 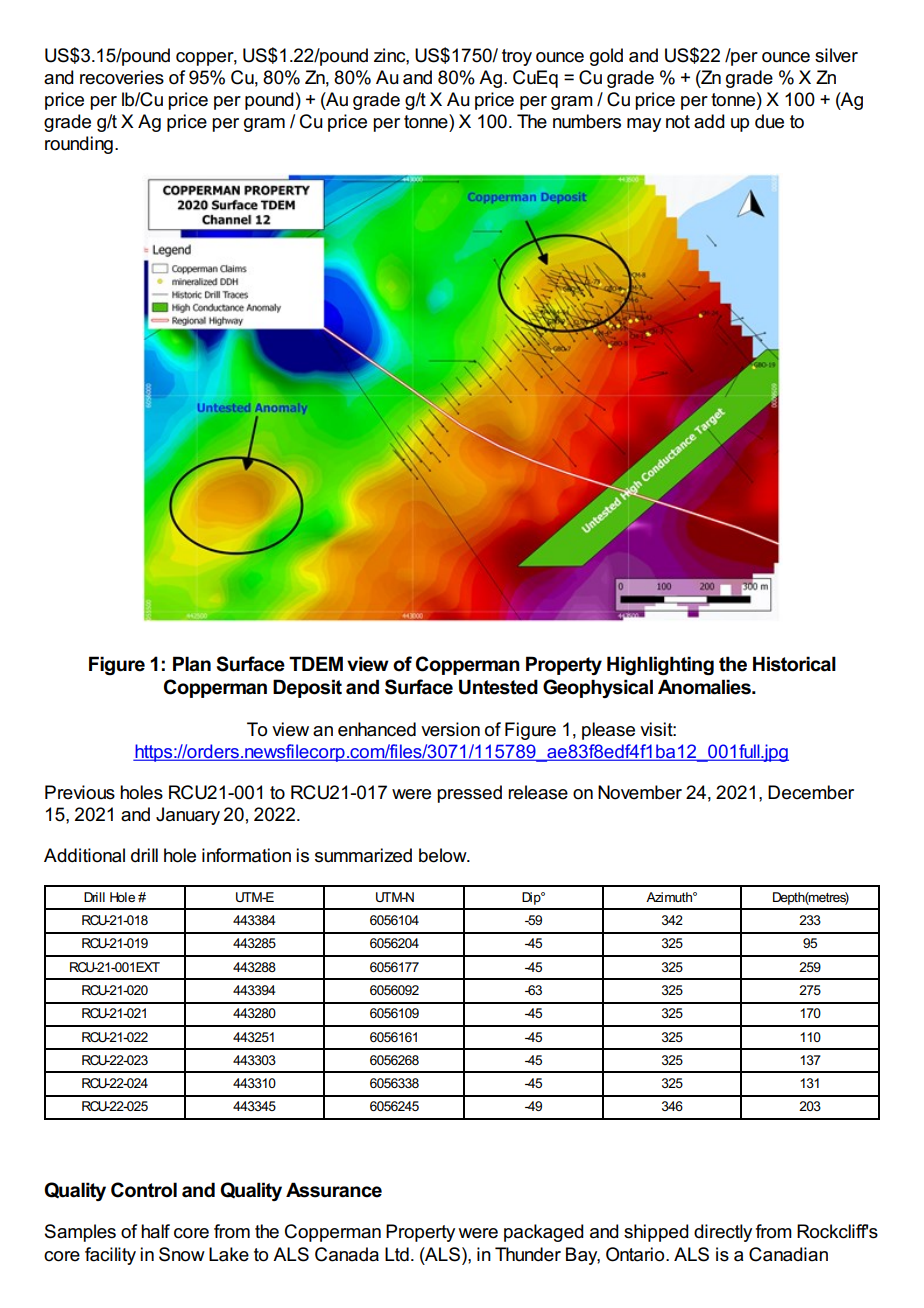 What do you see at coordinates (811, 792) in the screenshot?
I see `December` at bounding box center [811, 792].
